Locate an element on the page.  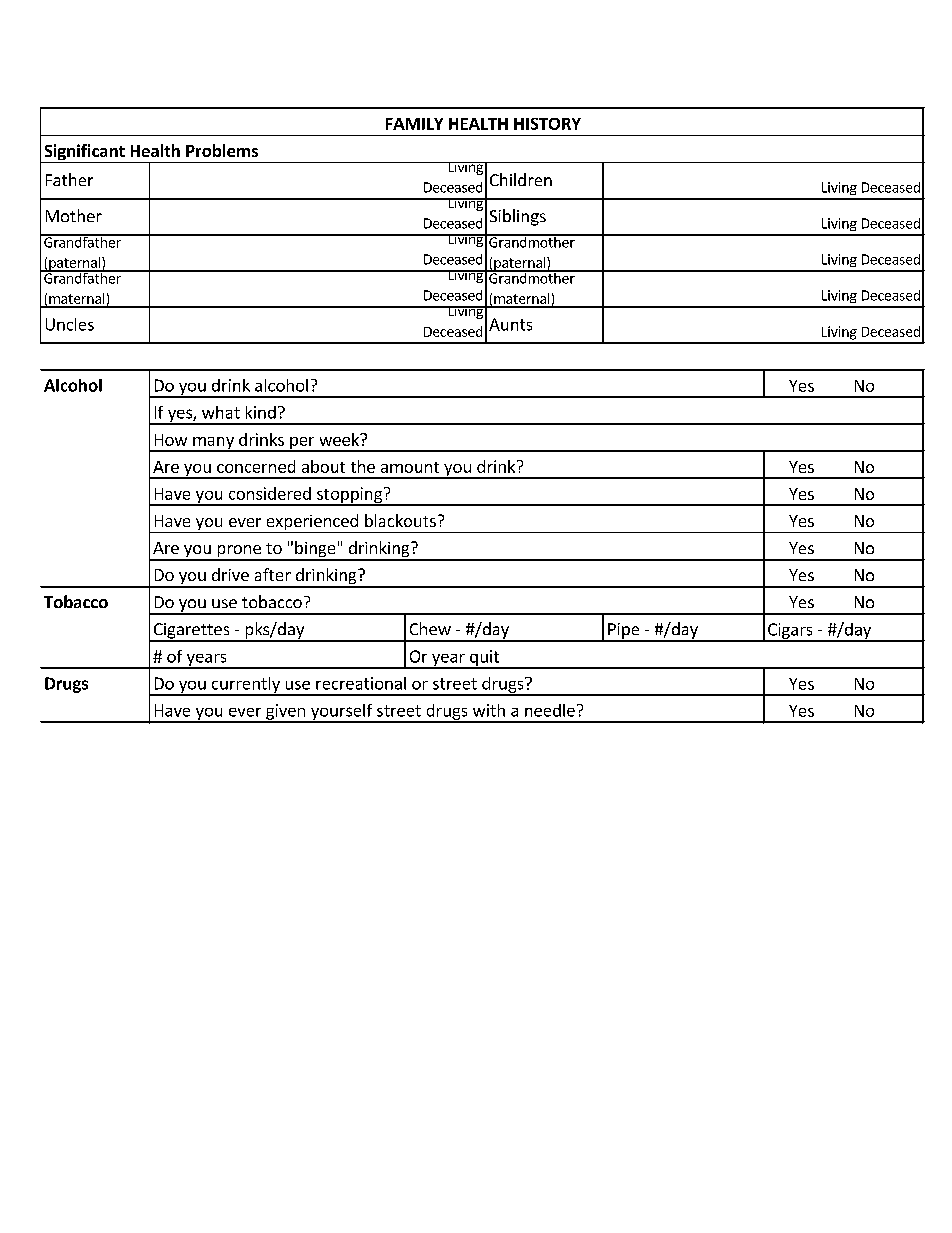
with is located at coordinates (489, 710).
